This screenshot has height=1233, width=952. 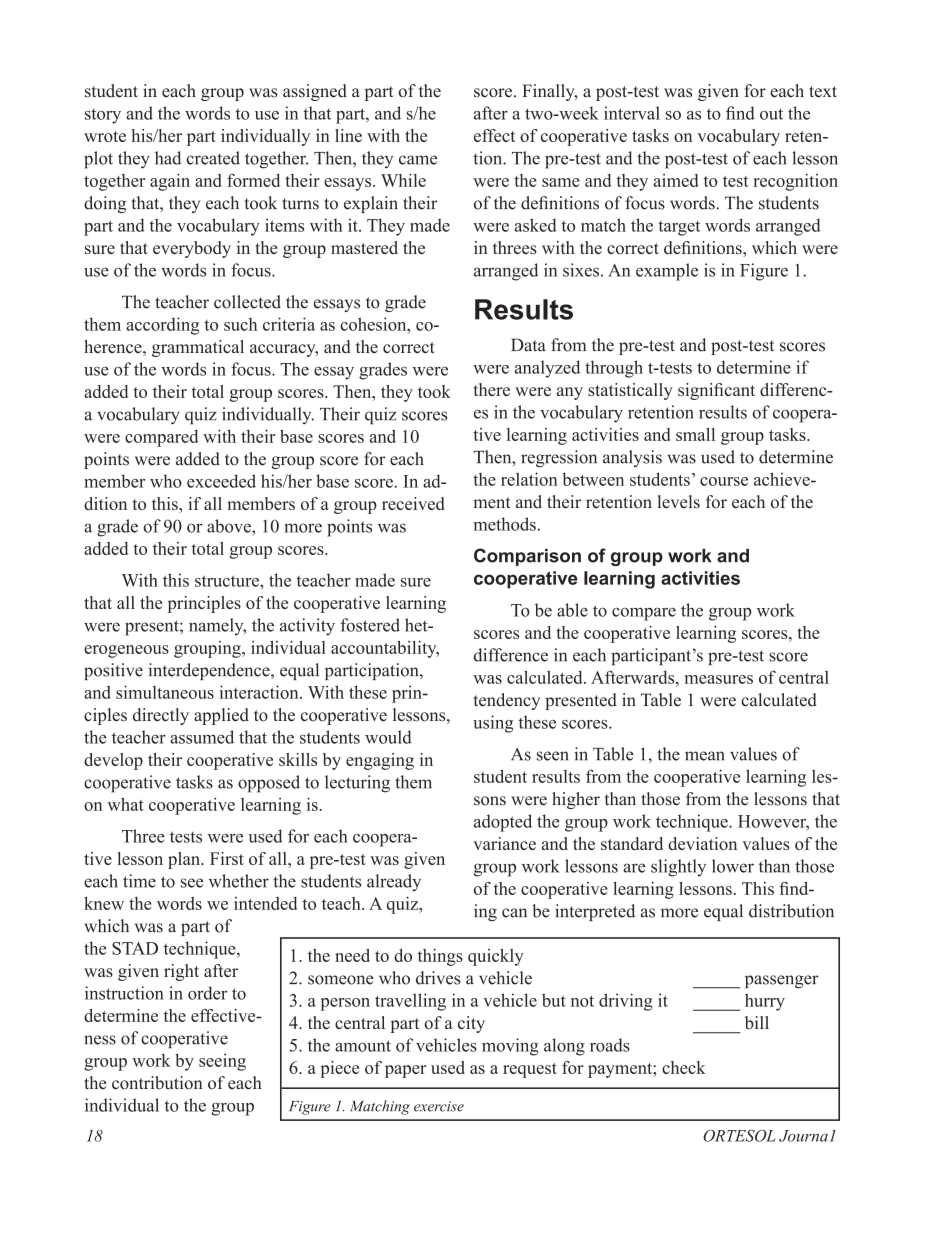 I want to click on out, so click(x=771, y=114).
